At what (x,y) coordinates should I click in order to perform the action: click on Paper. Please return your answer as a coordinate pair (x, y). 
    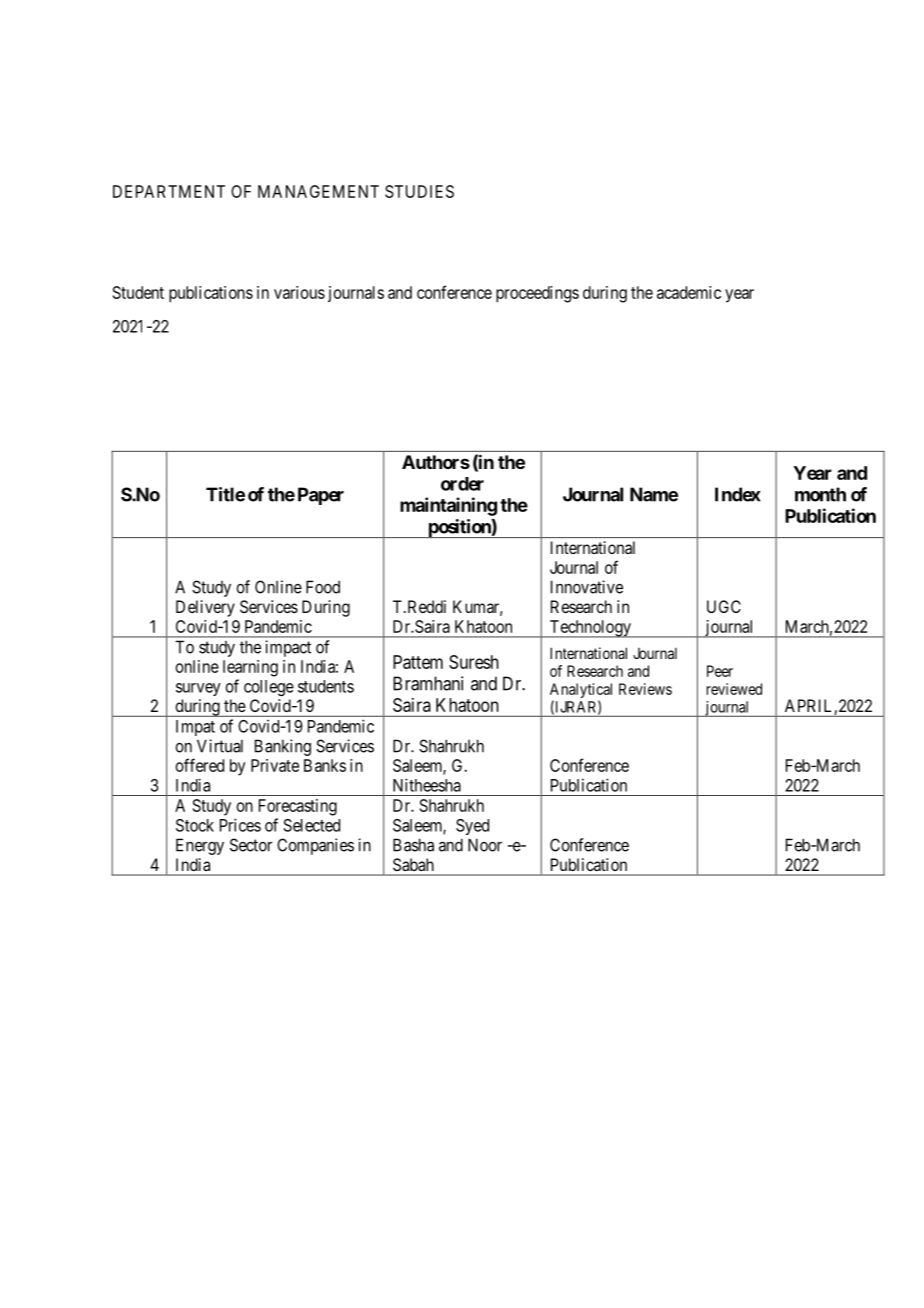
    Looking at the image, I should click on (321, 496).
